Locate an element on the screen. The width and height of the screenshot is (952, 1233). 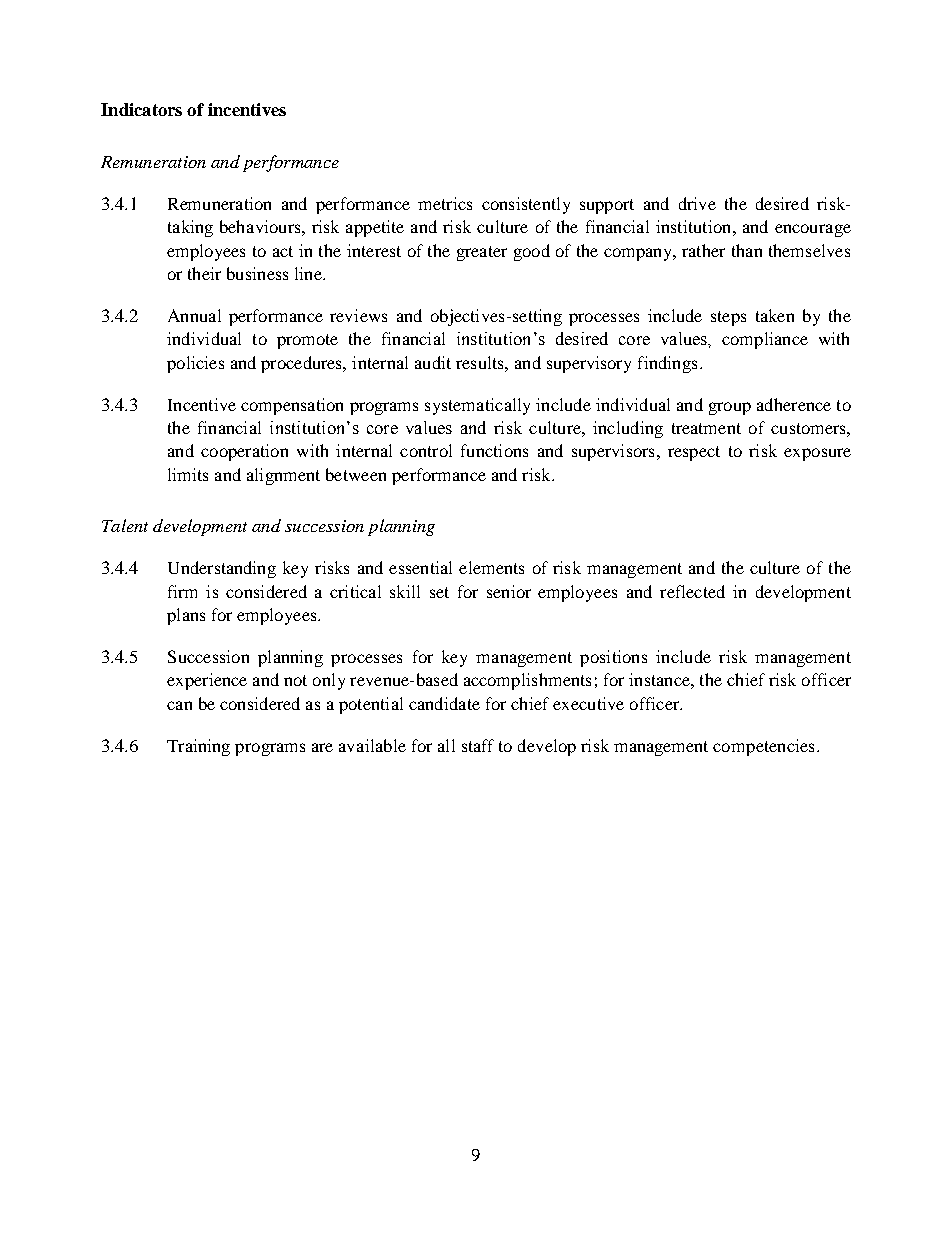
Indicators is located at coordinates (141, 109).
